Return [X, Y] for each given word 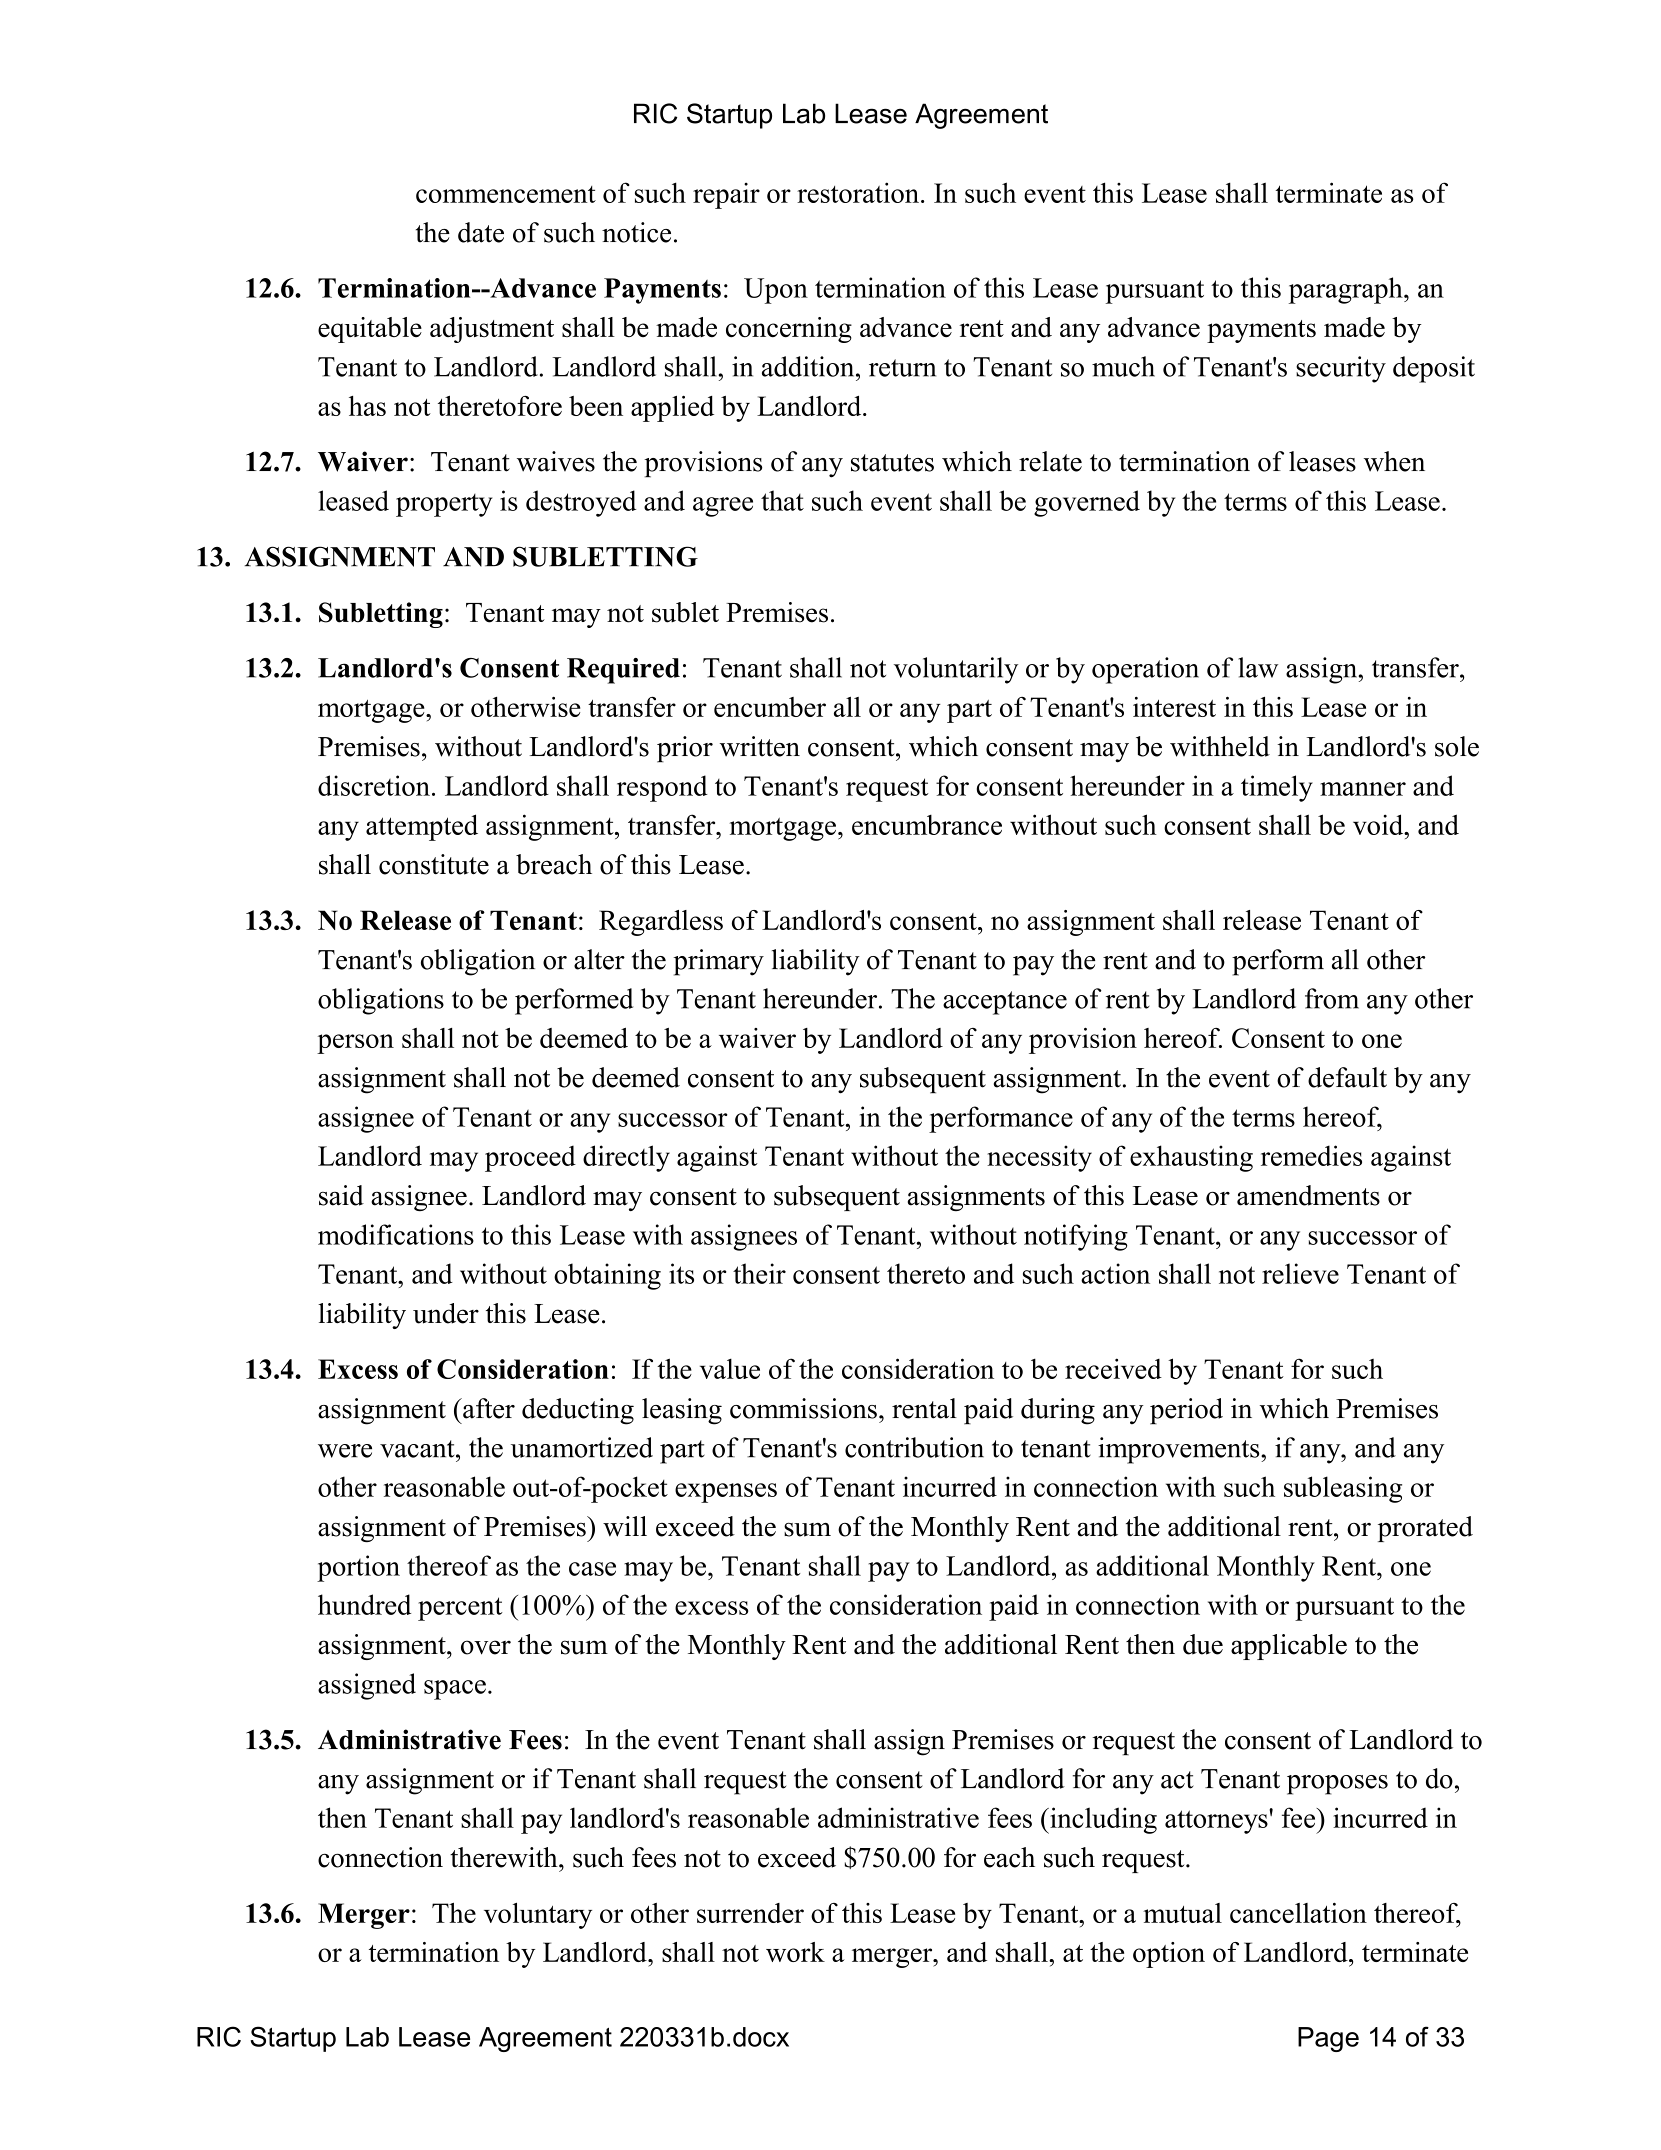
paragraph [1347, 290]
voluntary [538, 1916]
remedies [1311, 1155]
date [481, 232]
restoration [858, 192]
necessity [1039, 1158]
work [795, 1952]
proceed [530, 1158]
